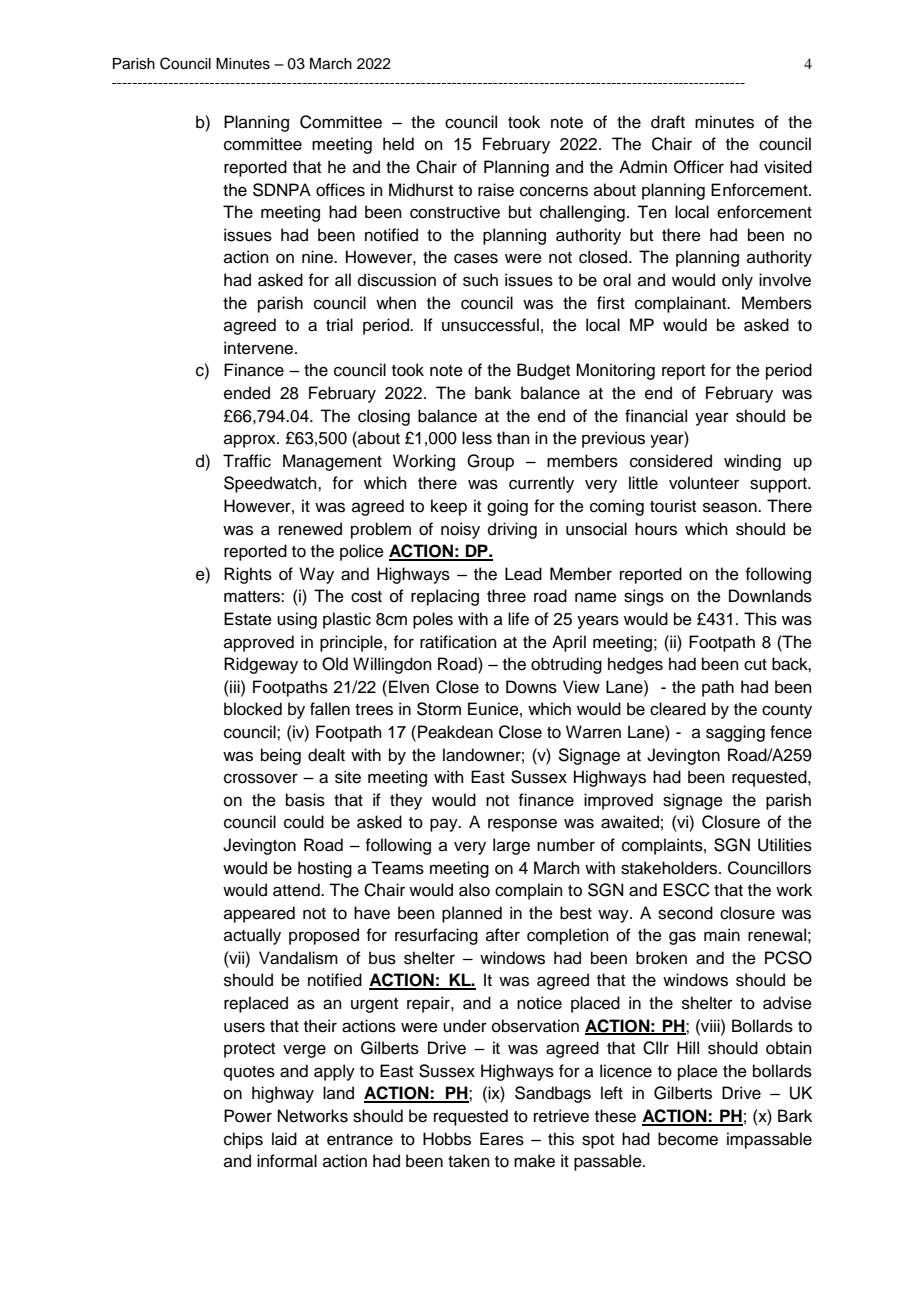 Image resolution: width=924 pixels, height=1308 pixels. Describe the element at coordinates (247, 393) in the page. I see `ended` at that location.
